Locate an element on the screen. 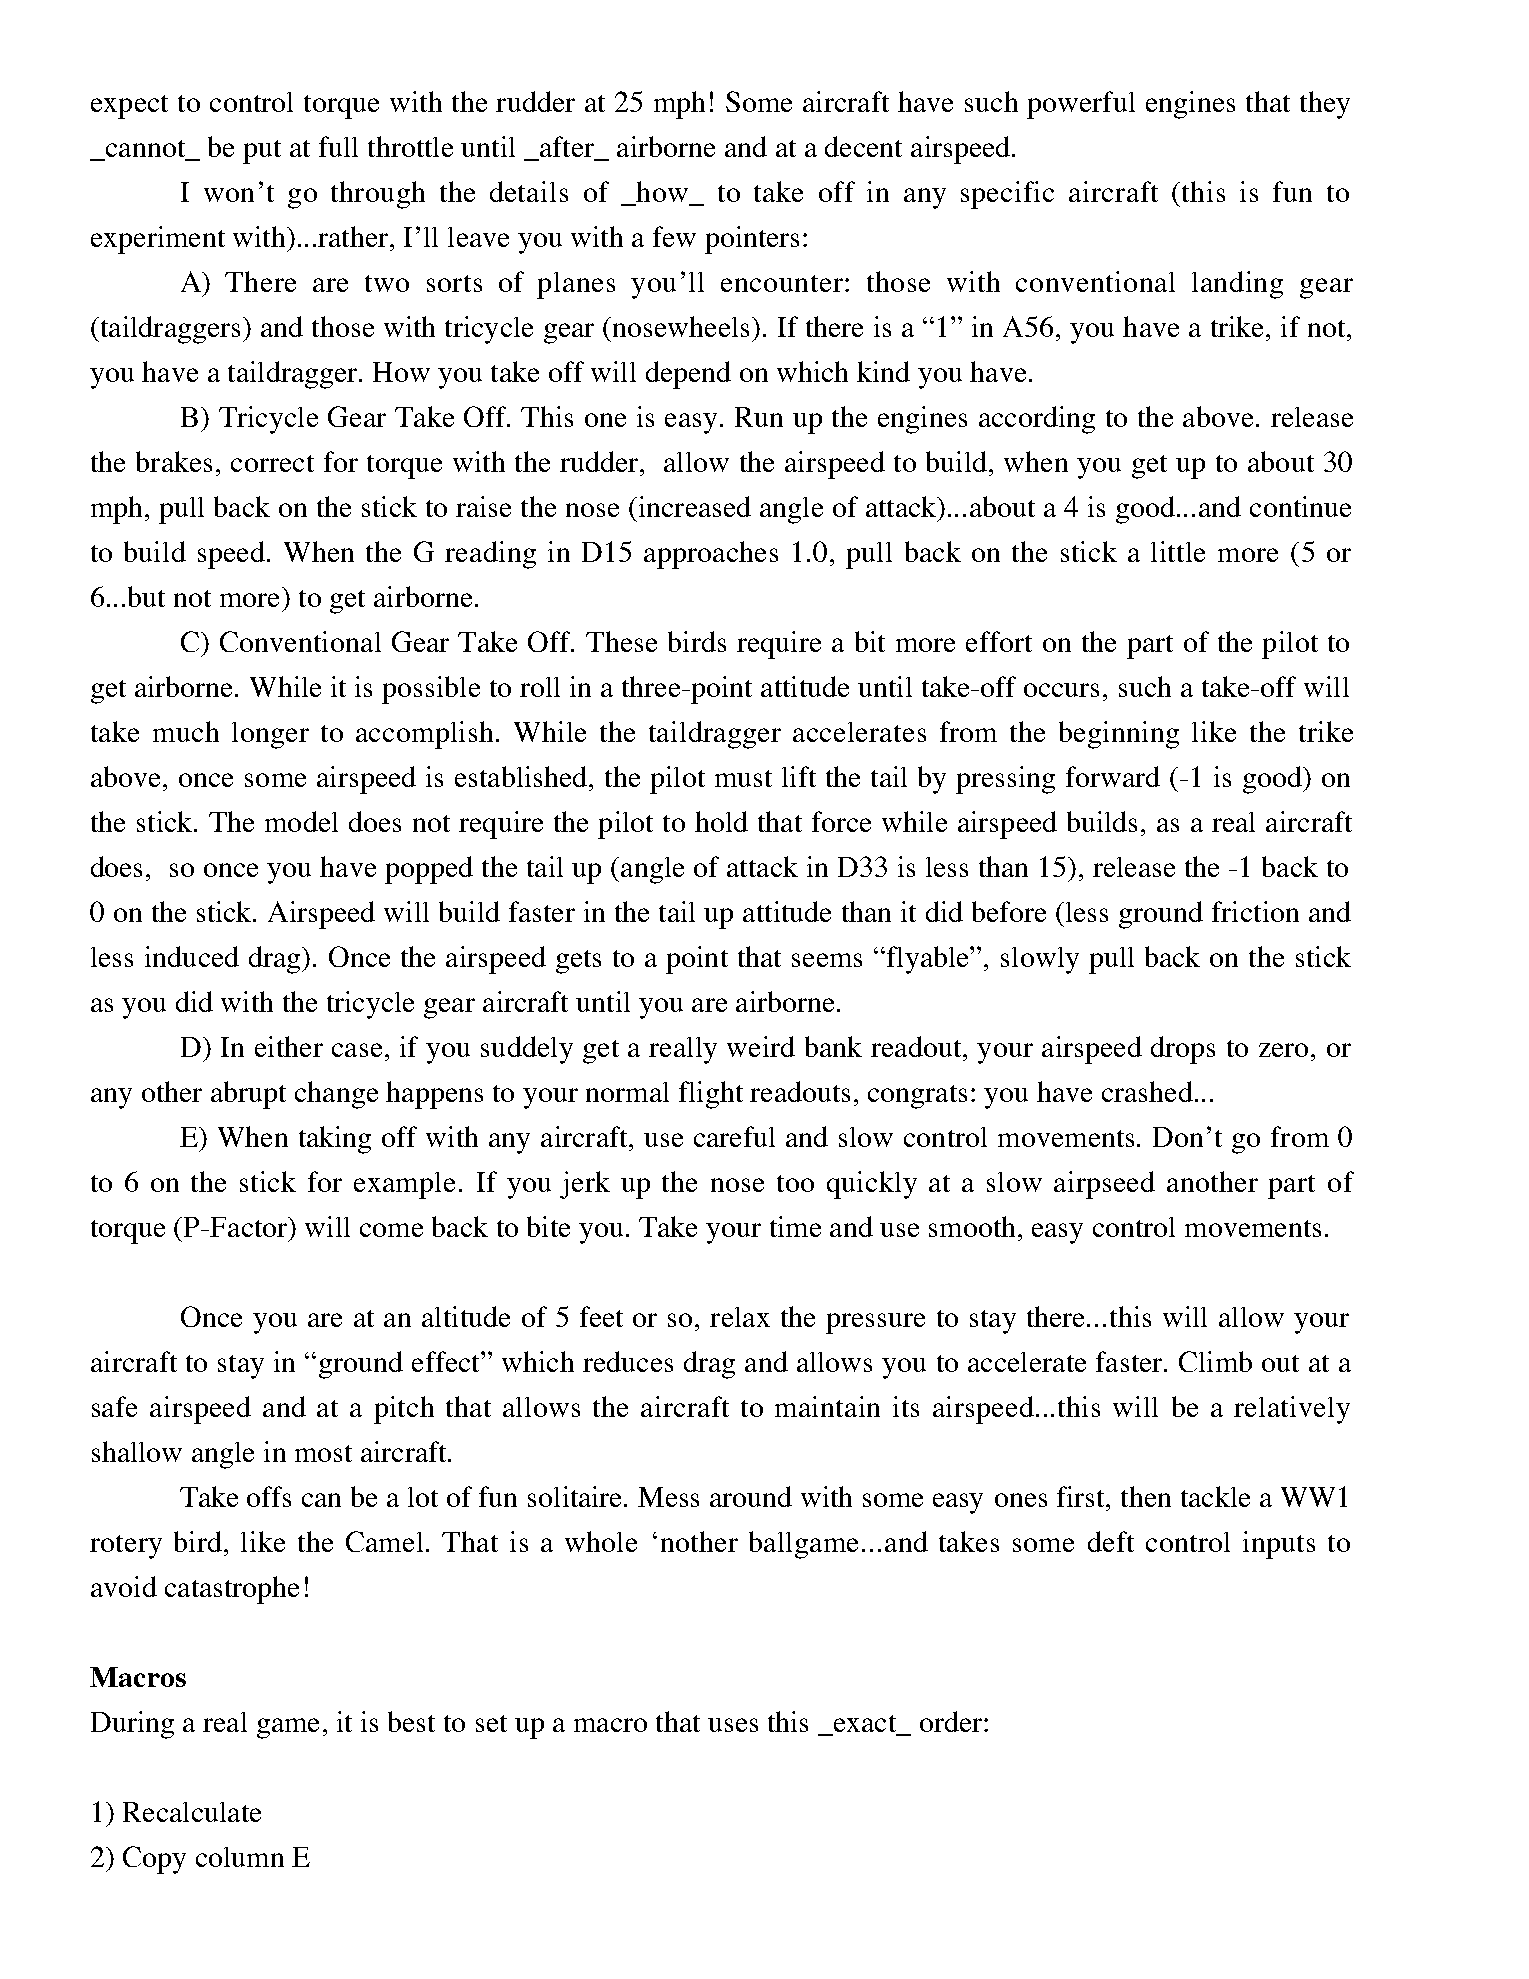  few is located at coordinates (674, 236).
